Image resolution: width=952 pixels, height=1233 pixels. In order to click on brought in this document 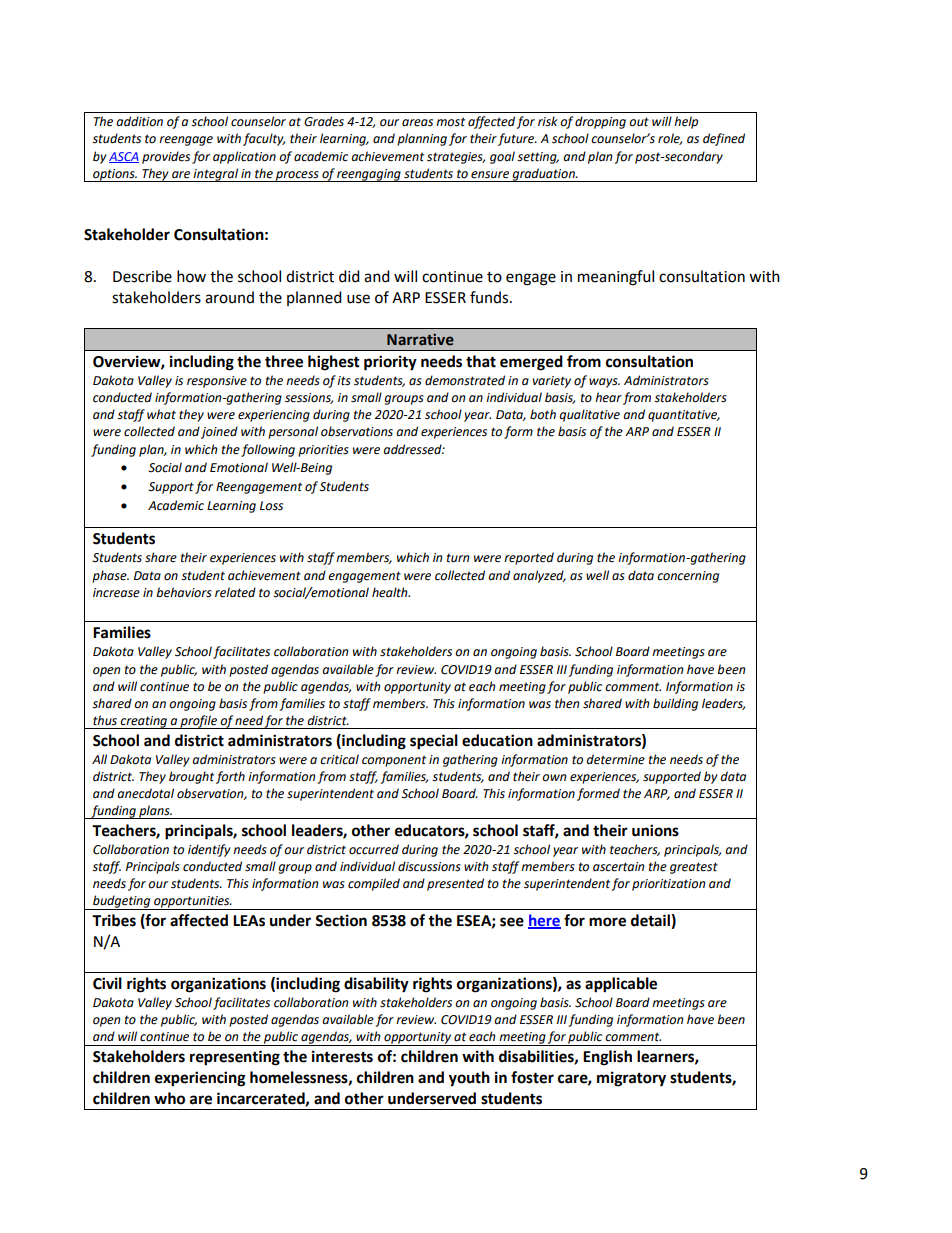, I will do `click(191, 777)`.
